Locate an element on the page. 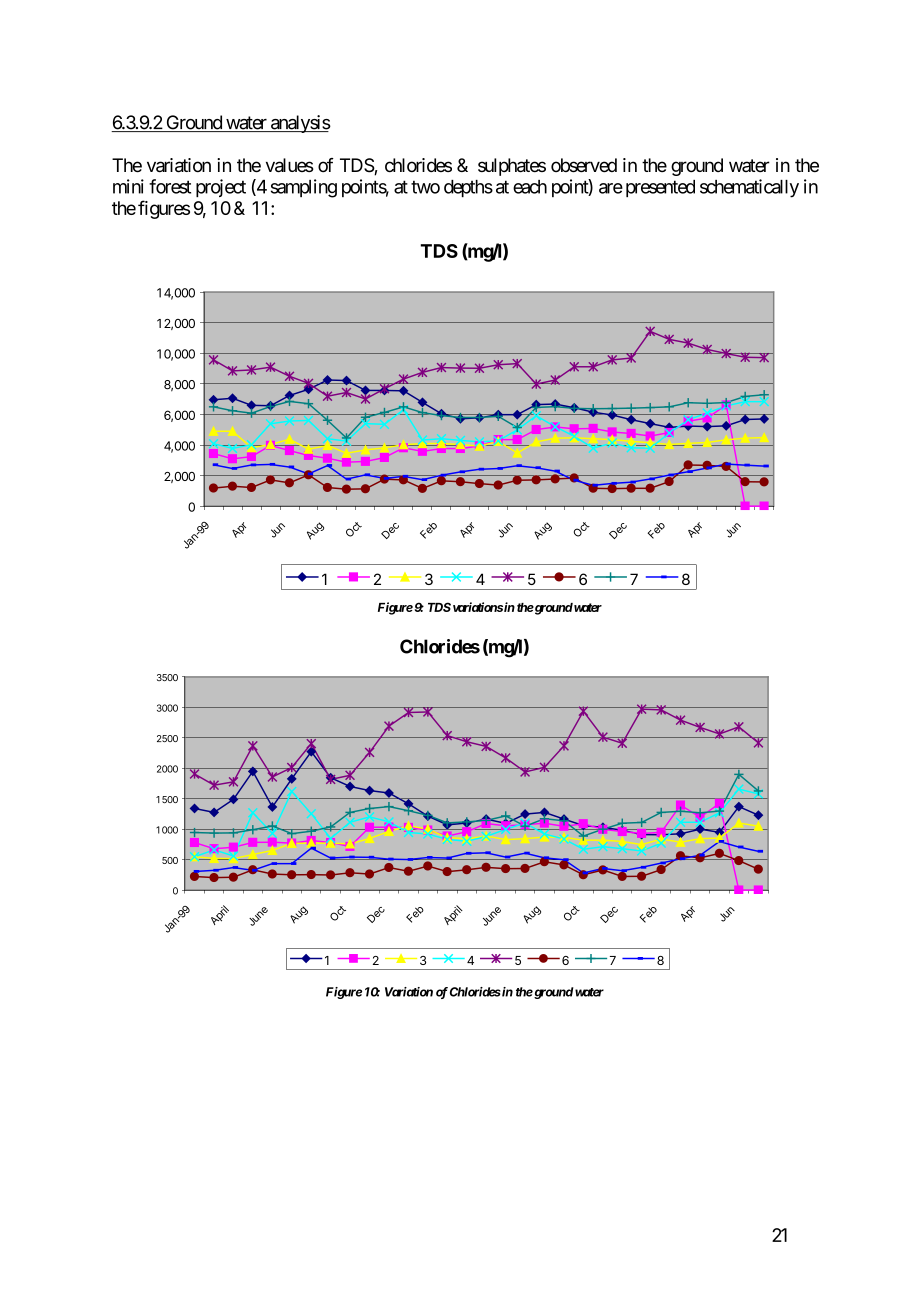 The width and height of the document is (924, 1307). two is located at coordinates (425, 187).
